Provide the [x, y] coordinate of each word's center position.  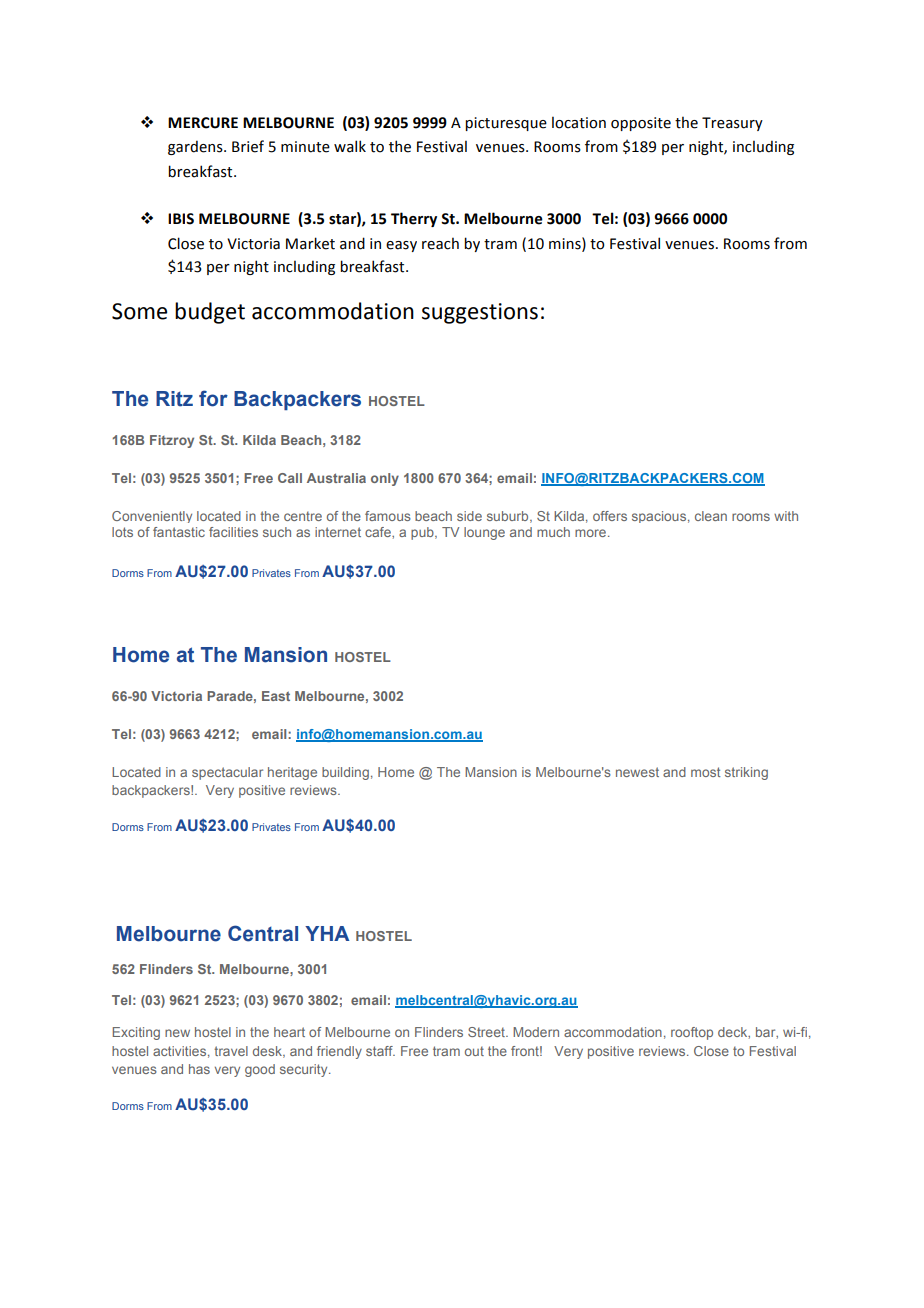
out [474, 1051]
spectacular [227, 773]
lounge [484, 533]
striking [746, 773]
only [385, 479]
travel [231, 1051]
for [213, 398]
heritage [292, 773]
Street [487, 1032]
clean [711, 516]
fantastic [179, 532]
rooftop [692, 1033]
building [345, 773]
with [786, 516]
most [706, 772]
